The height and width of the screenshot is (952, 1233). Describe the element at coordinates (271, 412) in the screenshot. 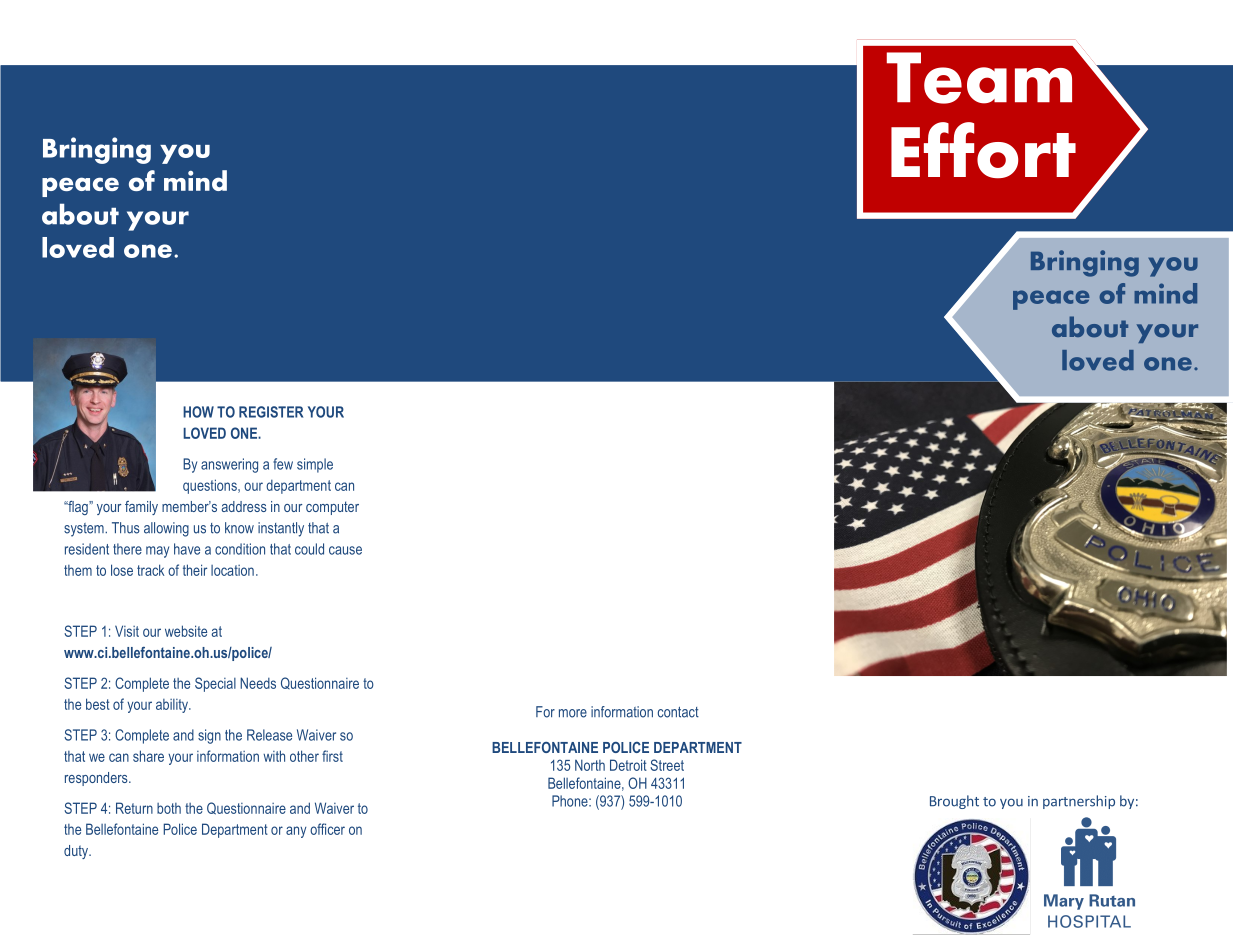

I see `REGISTER` at that location.
